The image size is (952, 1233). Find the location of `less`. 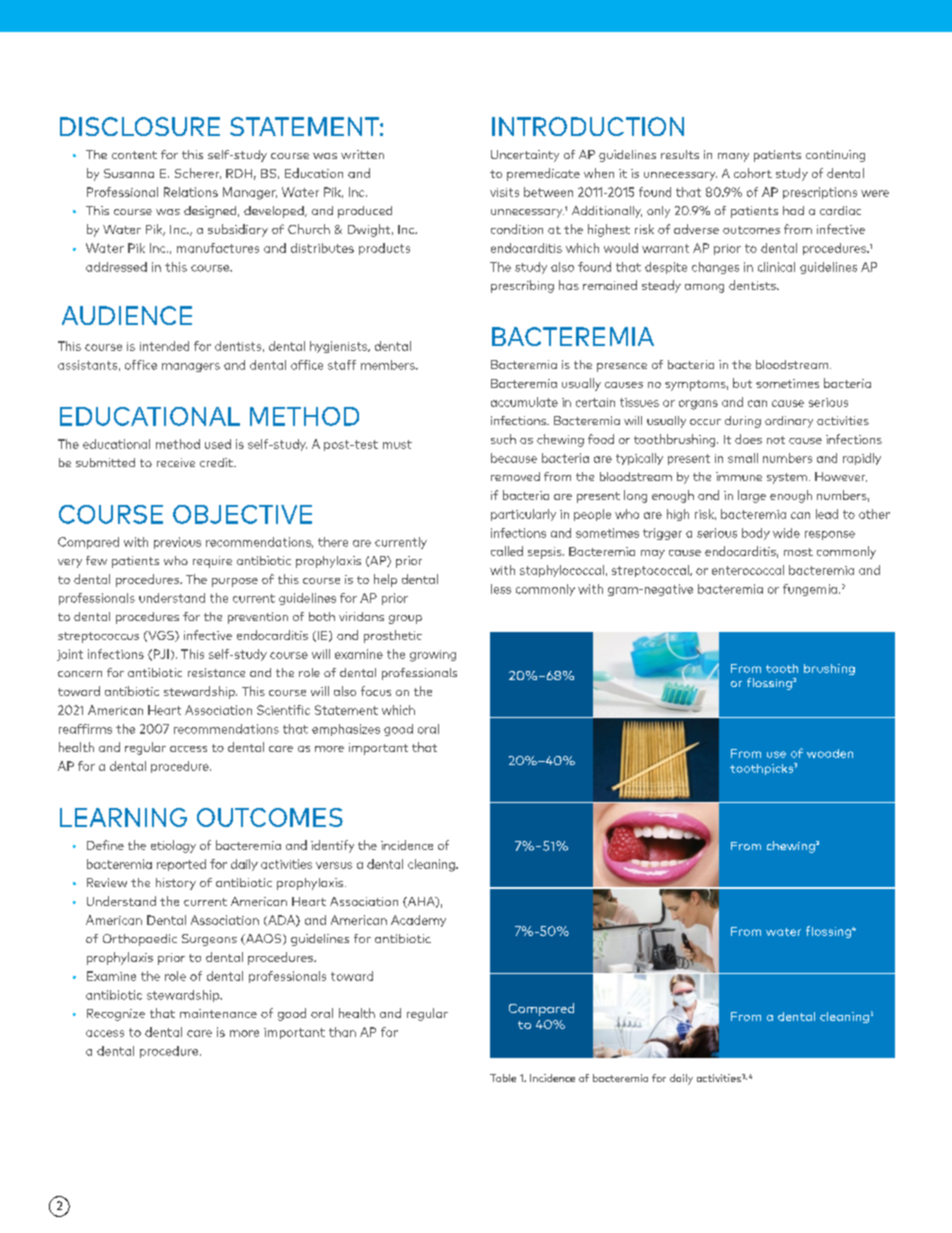

less is located at coordinates (501, 589).
